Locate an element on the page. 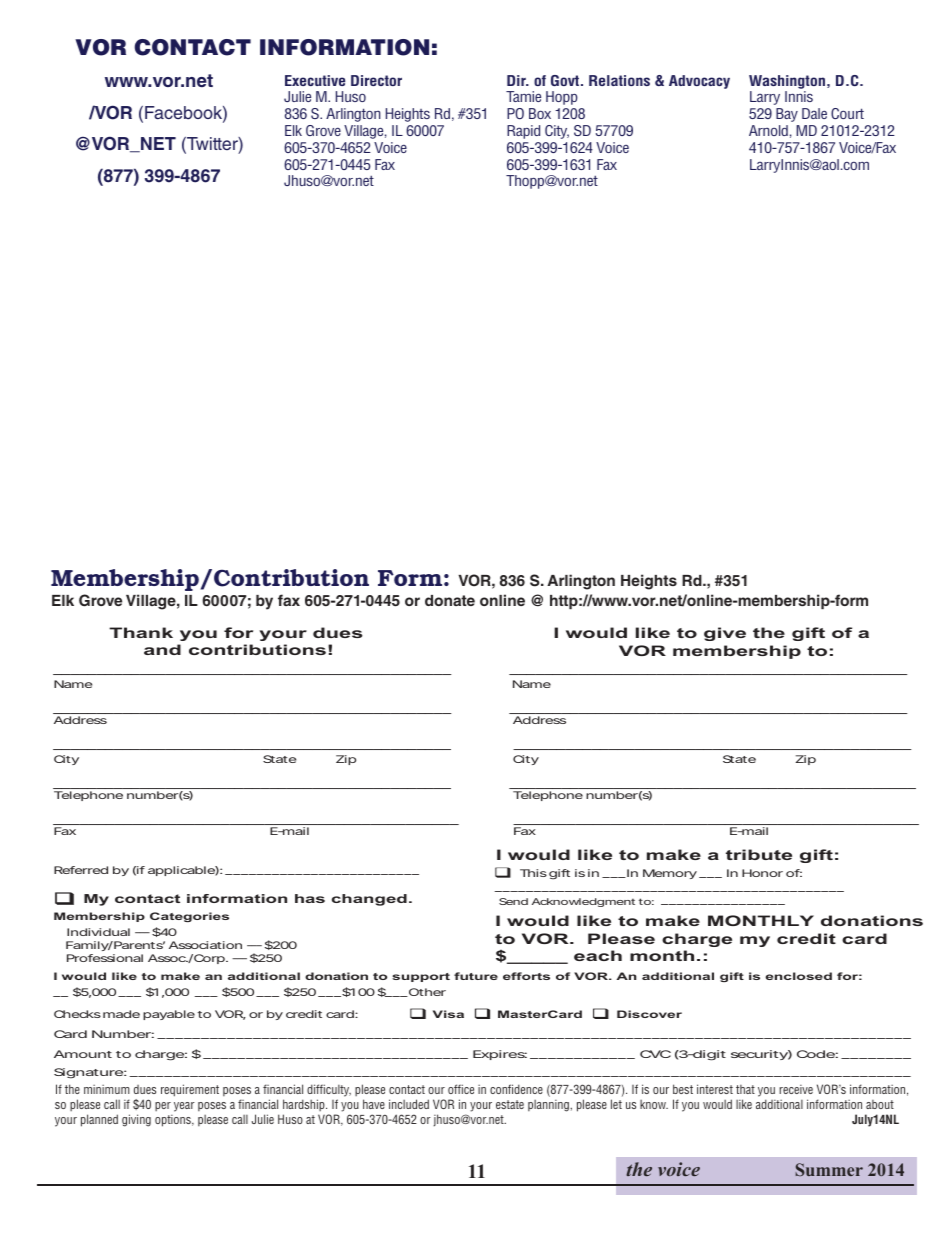 This document has width=952, height=1233. This is located at coordinates (533, 873).
